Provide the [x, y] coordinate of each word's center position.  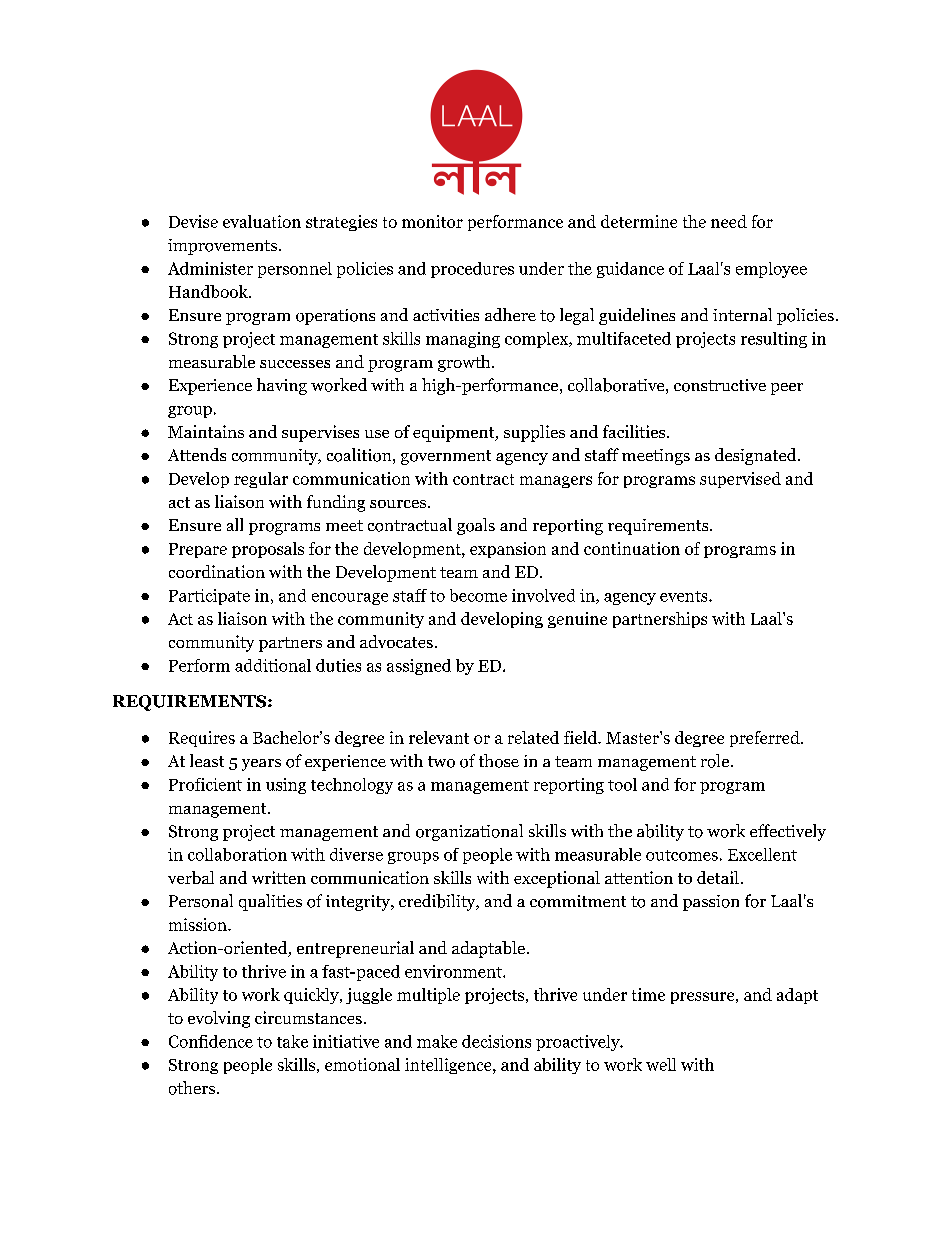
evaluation [262, 221]
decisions [496, 1041]
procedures [472, 270]
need [729, 221]
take [292, 1041]
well [661, 1064]
